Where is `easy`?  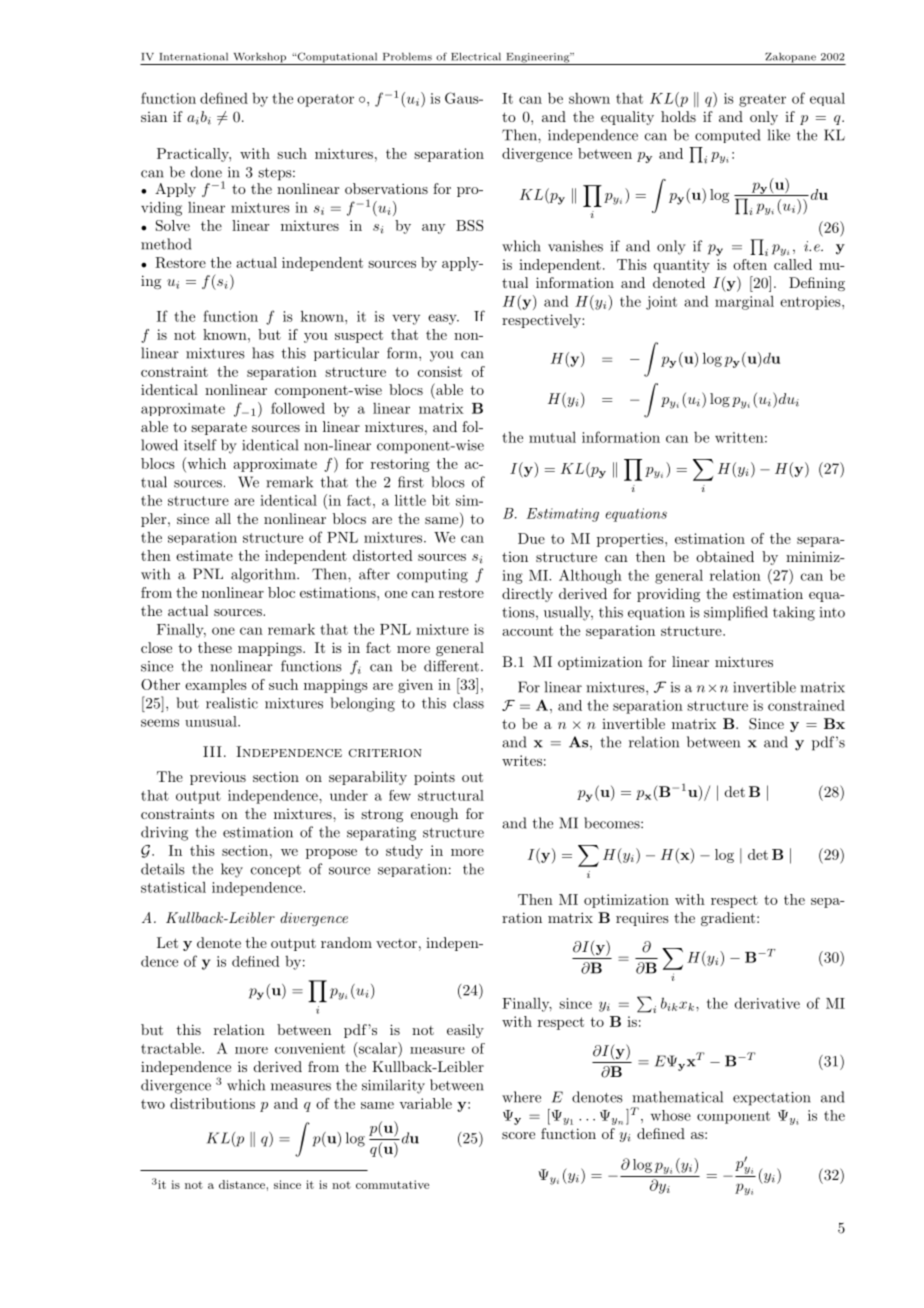
easy is located at coordinates (443, 319).
